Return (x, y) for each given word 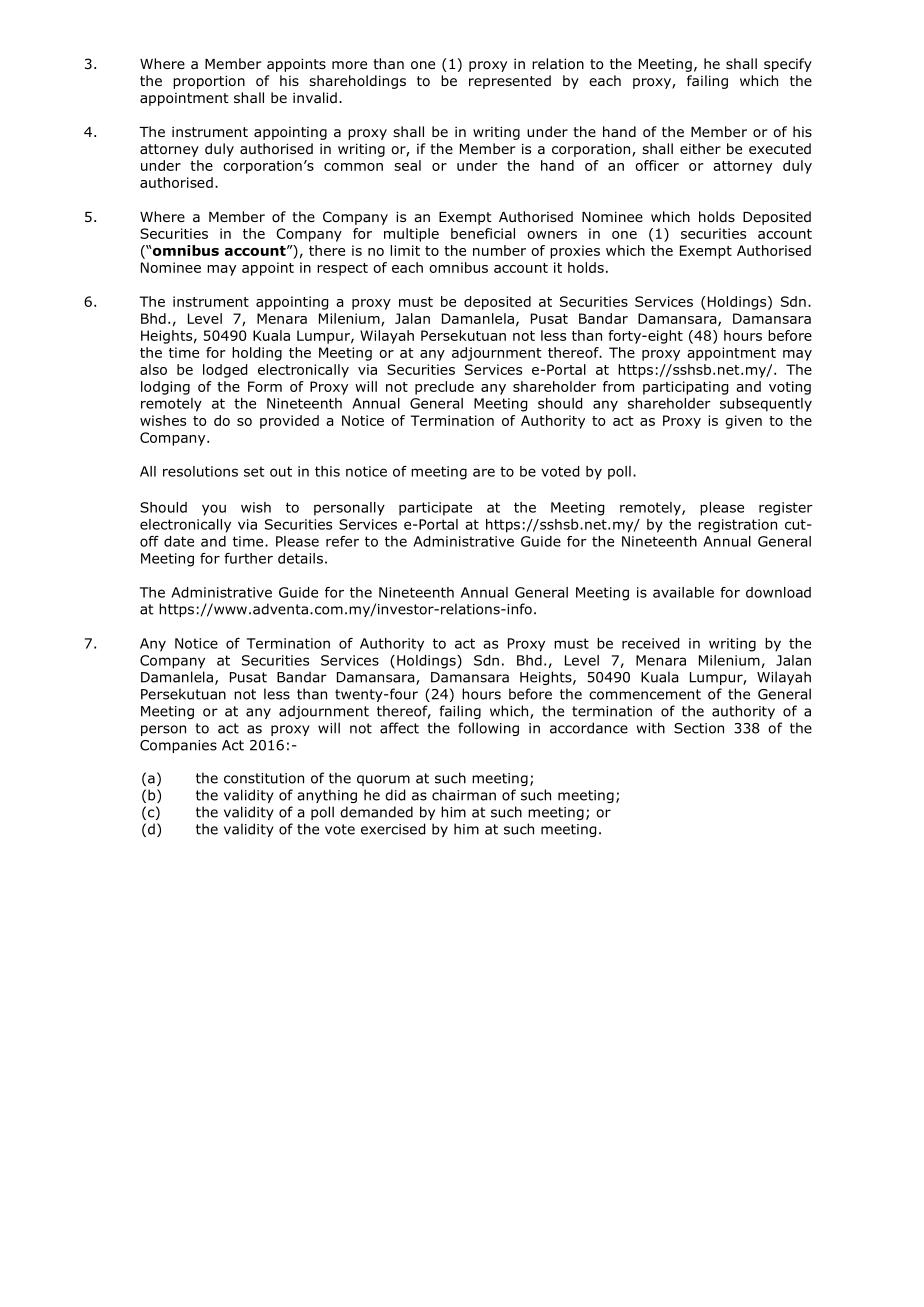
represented (510, 82)
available (683, 592)
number (499, 250)
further (248, 558)
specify (788, 65)
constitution (264, 778)
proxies (575, 252)
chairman (464, 795)
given (743, 422)
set (254, 471)
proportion (209, 82)
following (488, 729)
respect (342, 269)
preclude (444, 388)
